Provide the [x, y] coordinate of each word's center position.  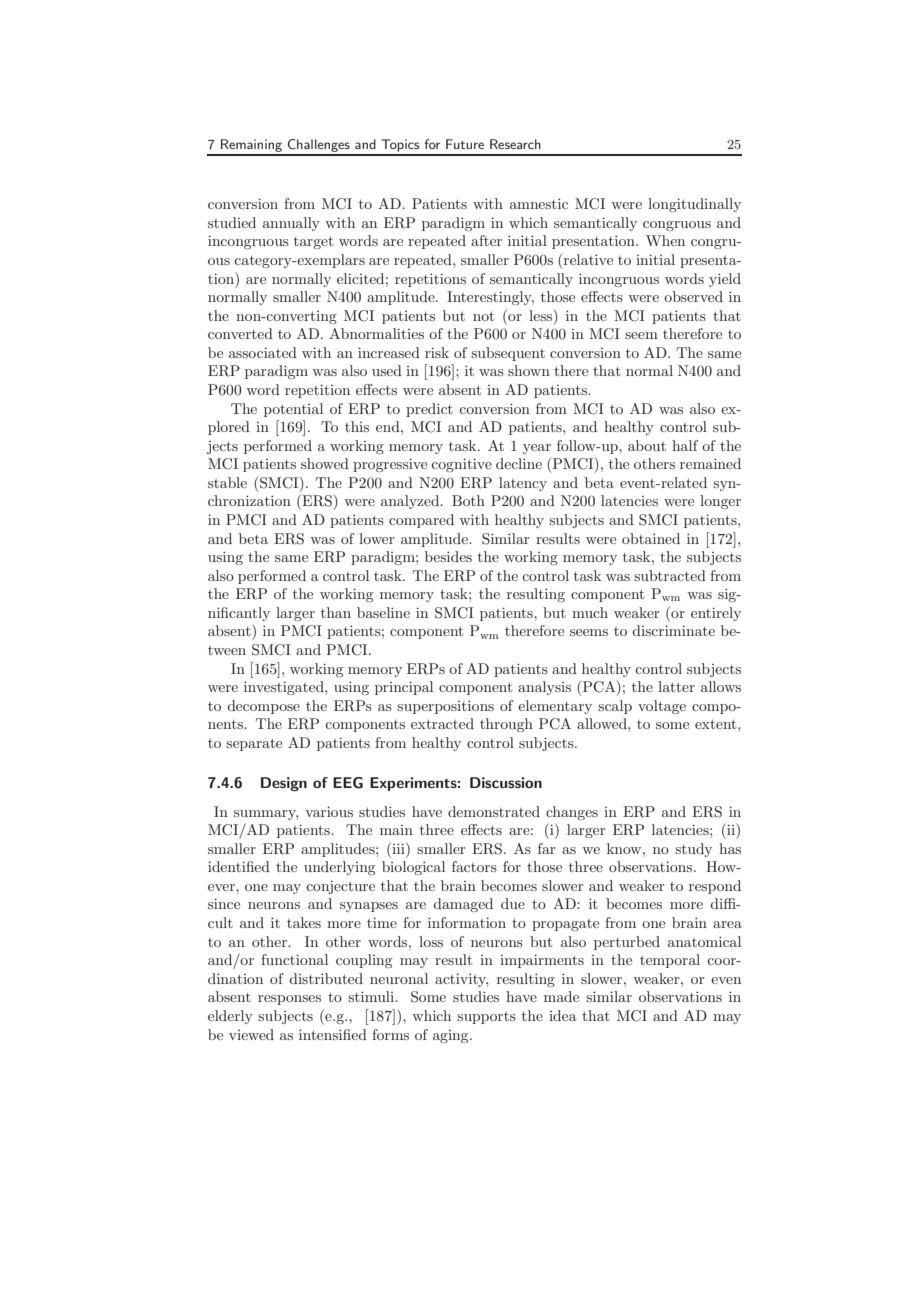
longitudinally [694, 205]
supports [486, 1018]
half [685, 445]
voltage [662, 707]
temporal [670, 961]
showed [325, 463]
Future [465, 144]
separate [254, 744]
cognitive [461, 465]
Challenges [319, 147]
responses [289, 1000]
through [506, 725]
